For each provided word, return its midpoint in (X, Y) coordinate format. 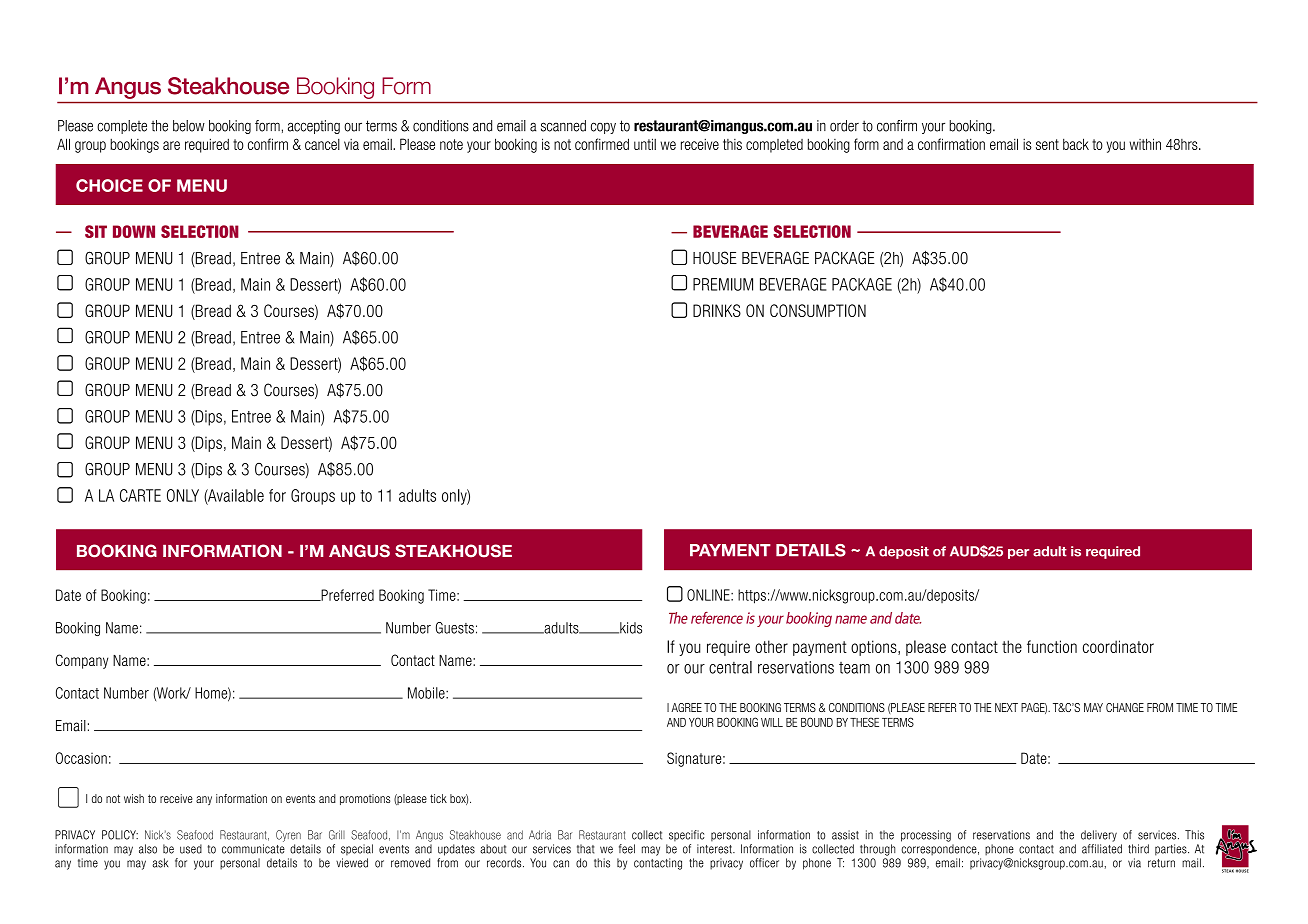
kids (630, 628)
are (171, 145)
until (645, 144)
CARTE (140, 495)
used (191, 849)
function (1052, 646)
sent (1047, 144)
